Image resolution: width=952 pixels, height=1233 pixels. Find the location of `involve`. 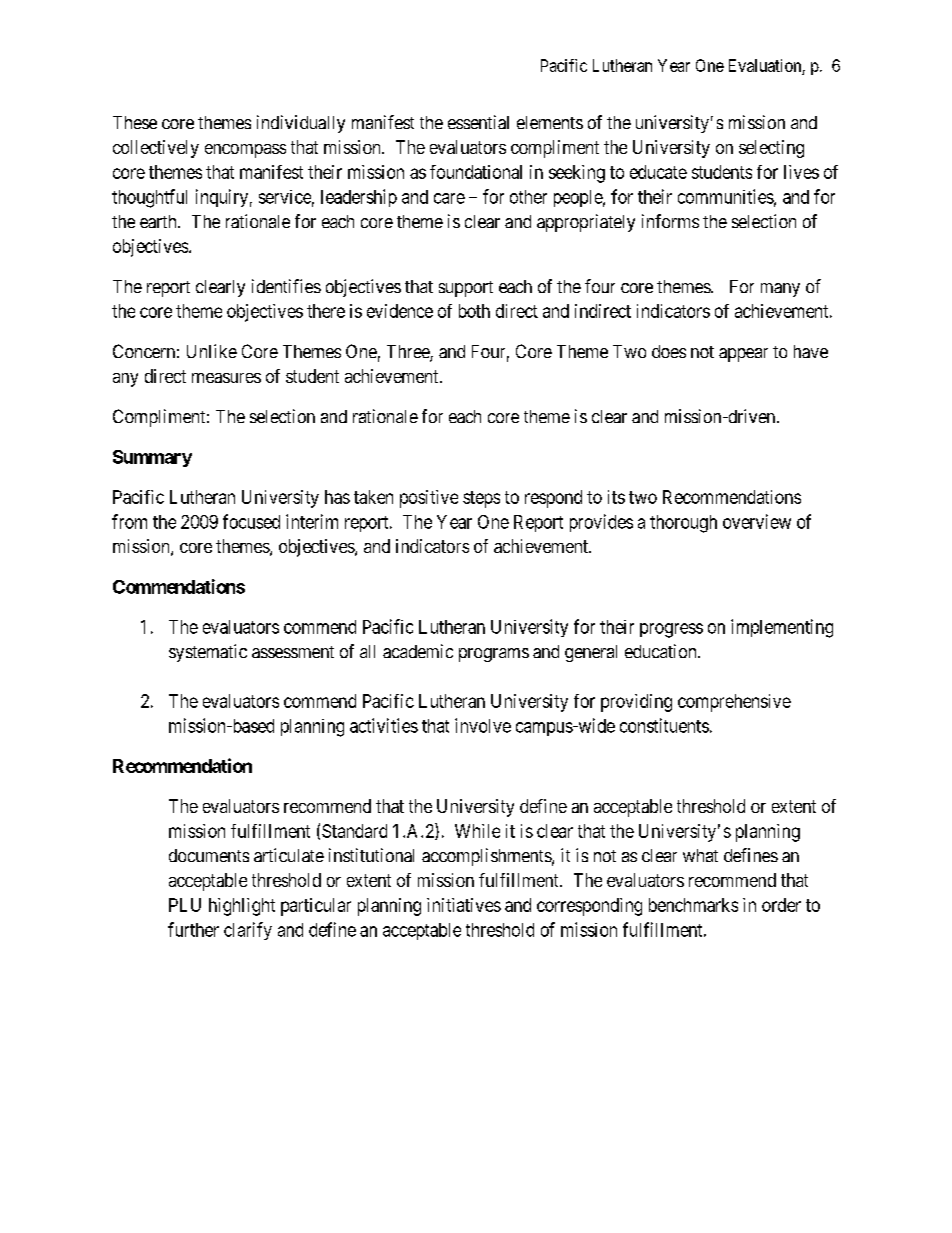

involve is located at coordinates (483, 725).
